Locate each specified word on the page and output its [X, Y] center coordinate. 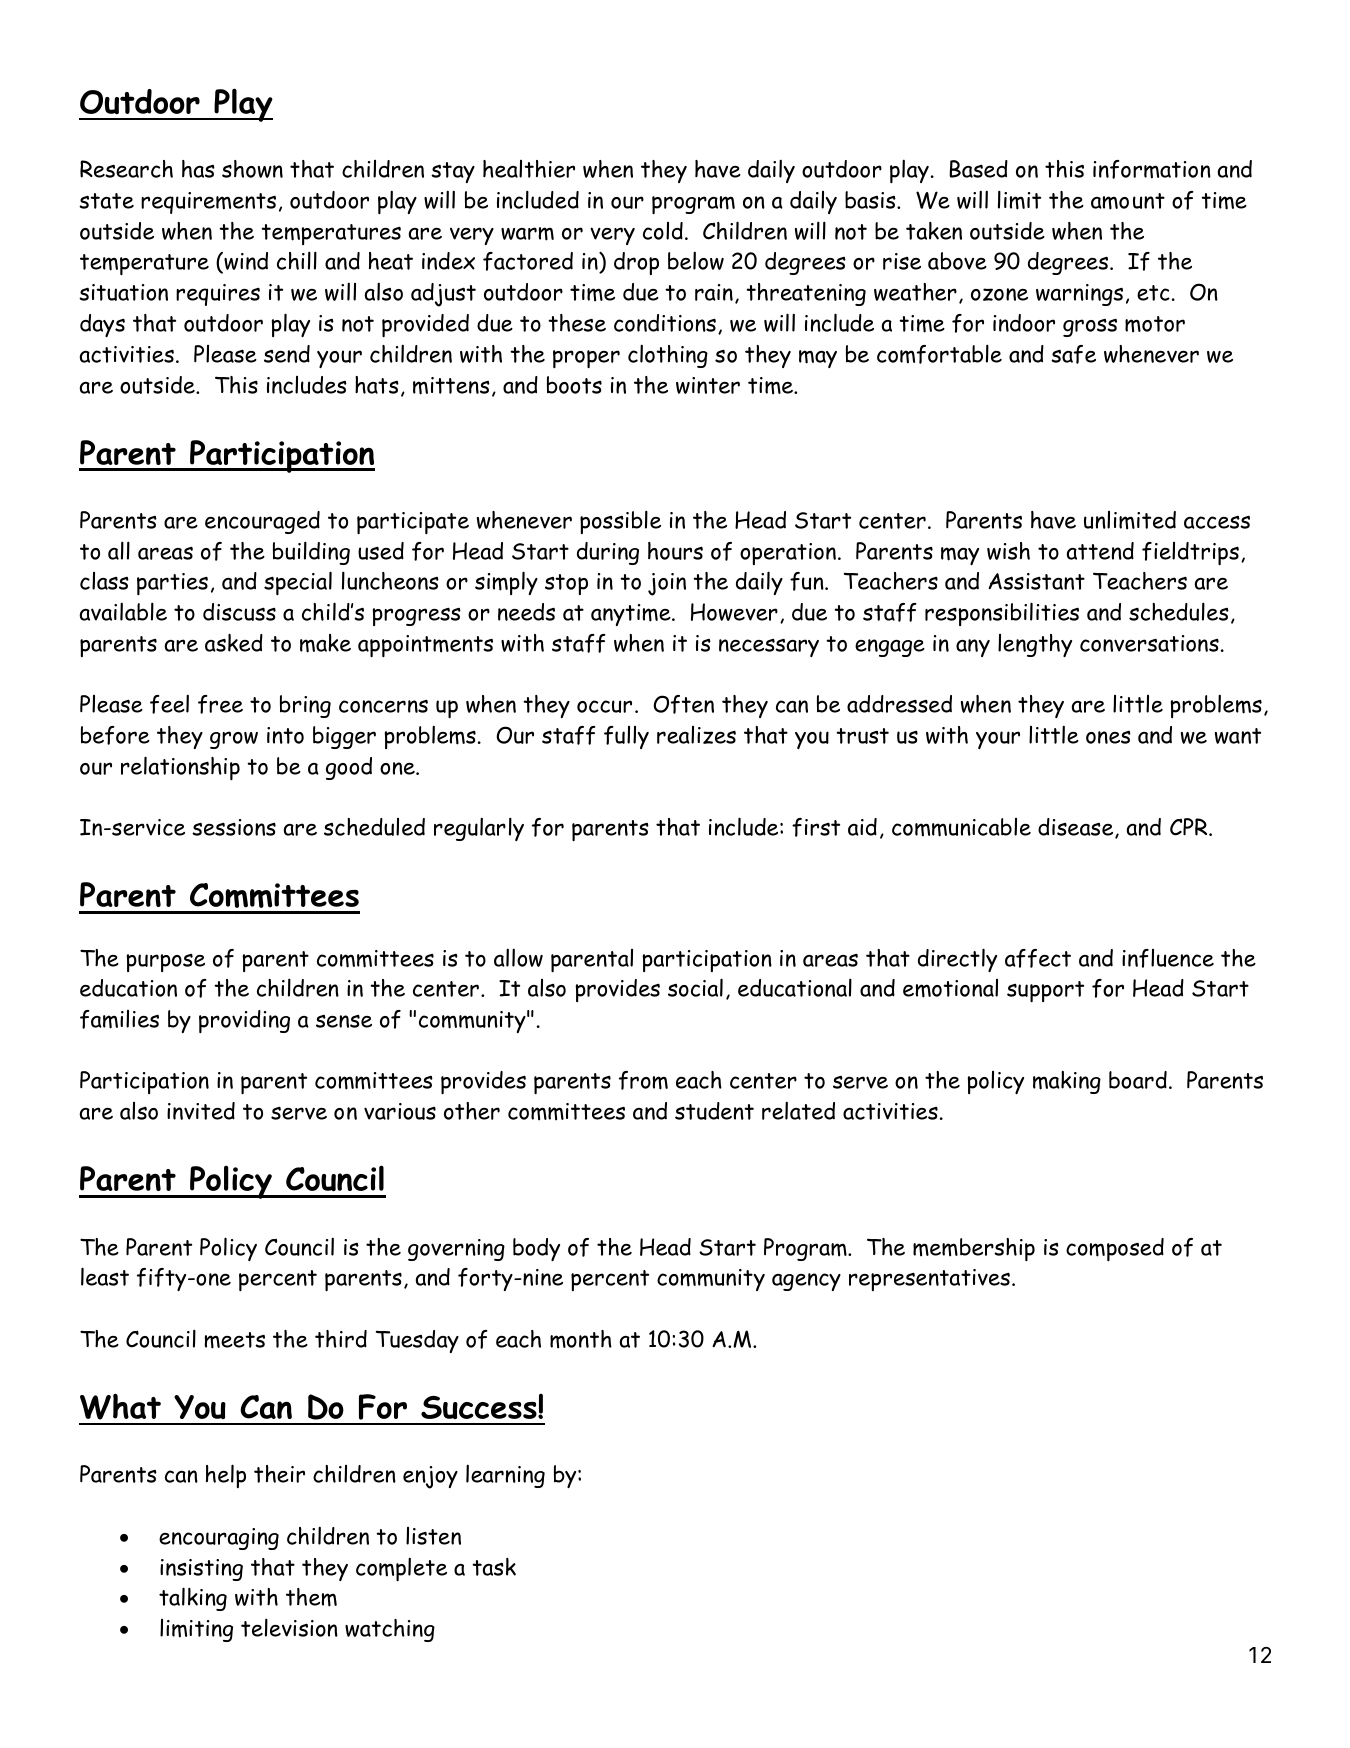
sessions [234, 827]
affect [1038, 958]
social [695, 987]
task [494, 1567]
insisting [201, 1570]
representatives [929, 1280]
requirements [208, 203]
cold [663, 231]
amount [1128, 201]
